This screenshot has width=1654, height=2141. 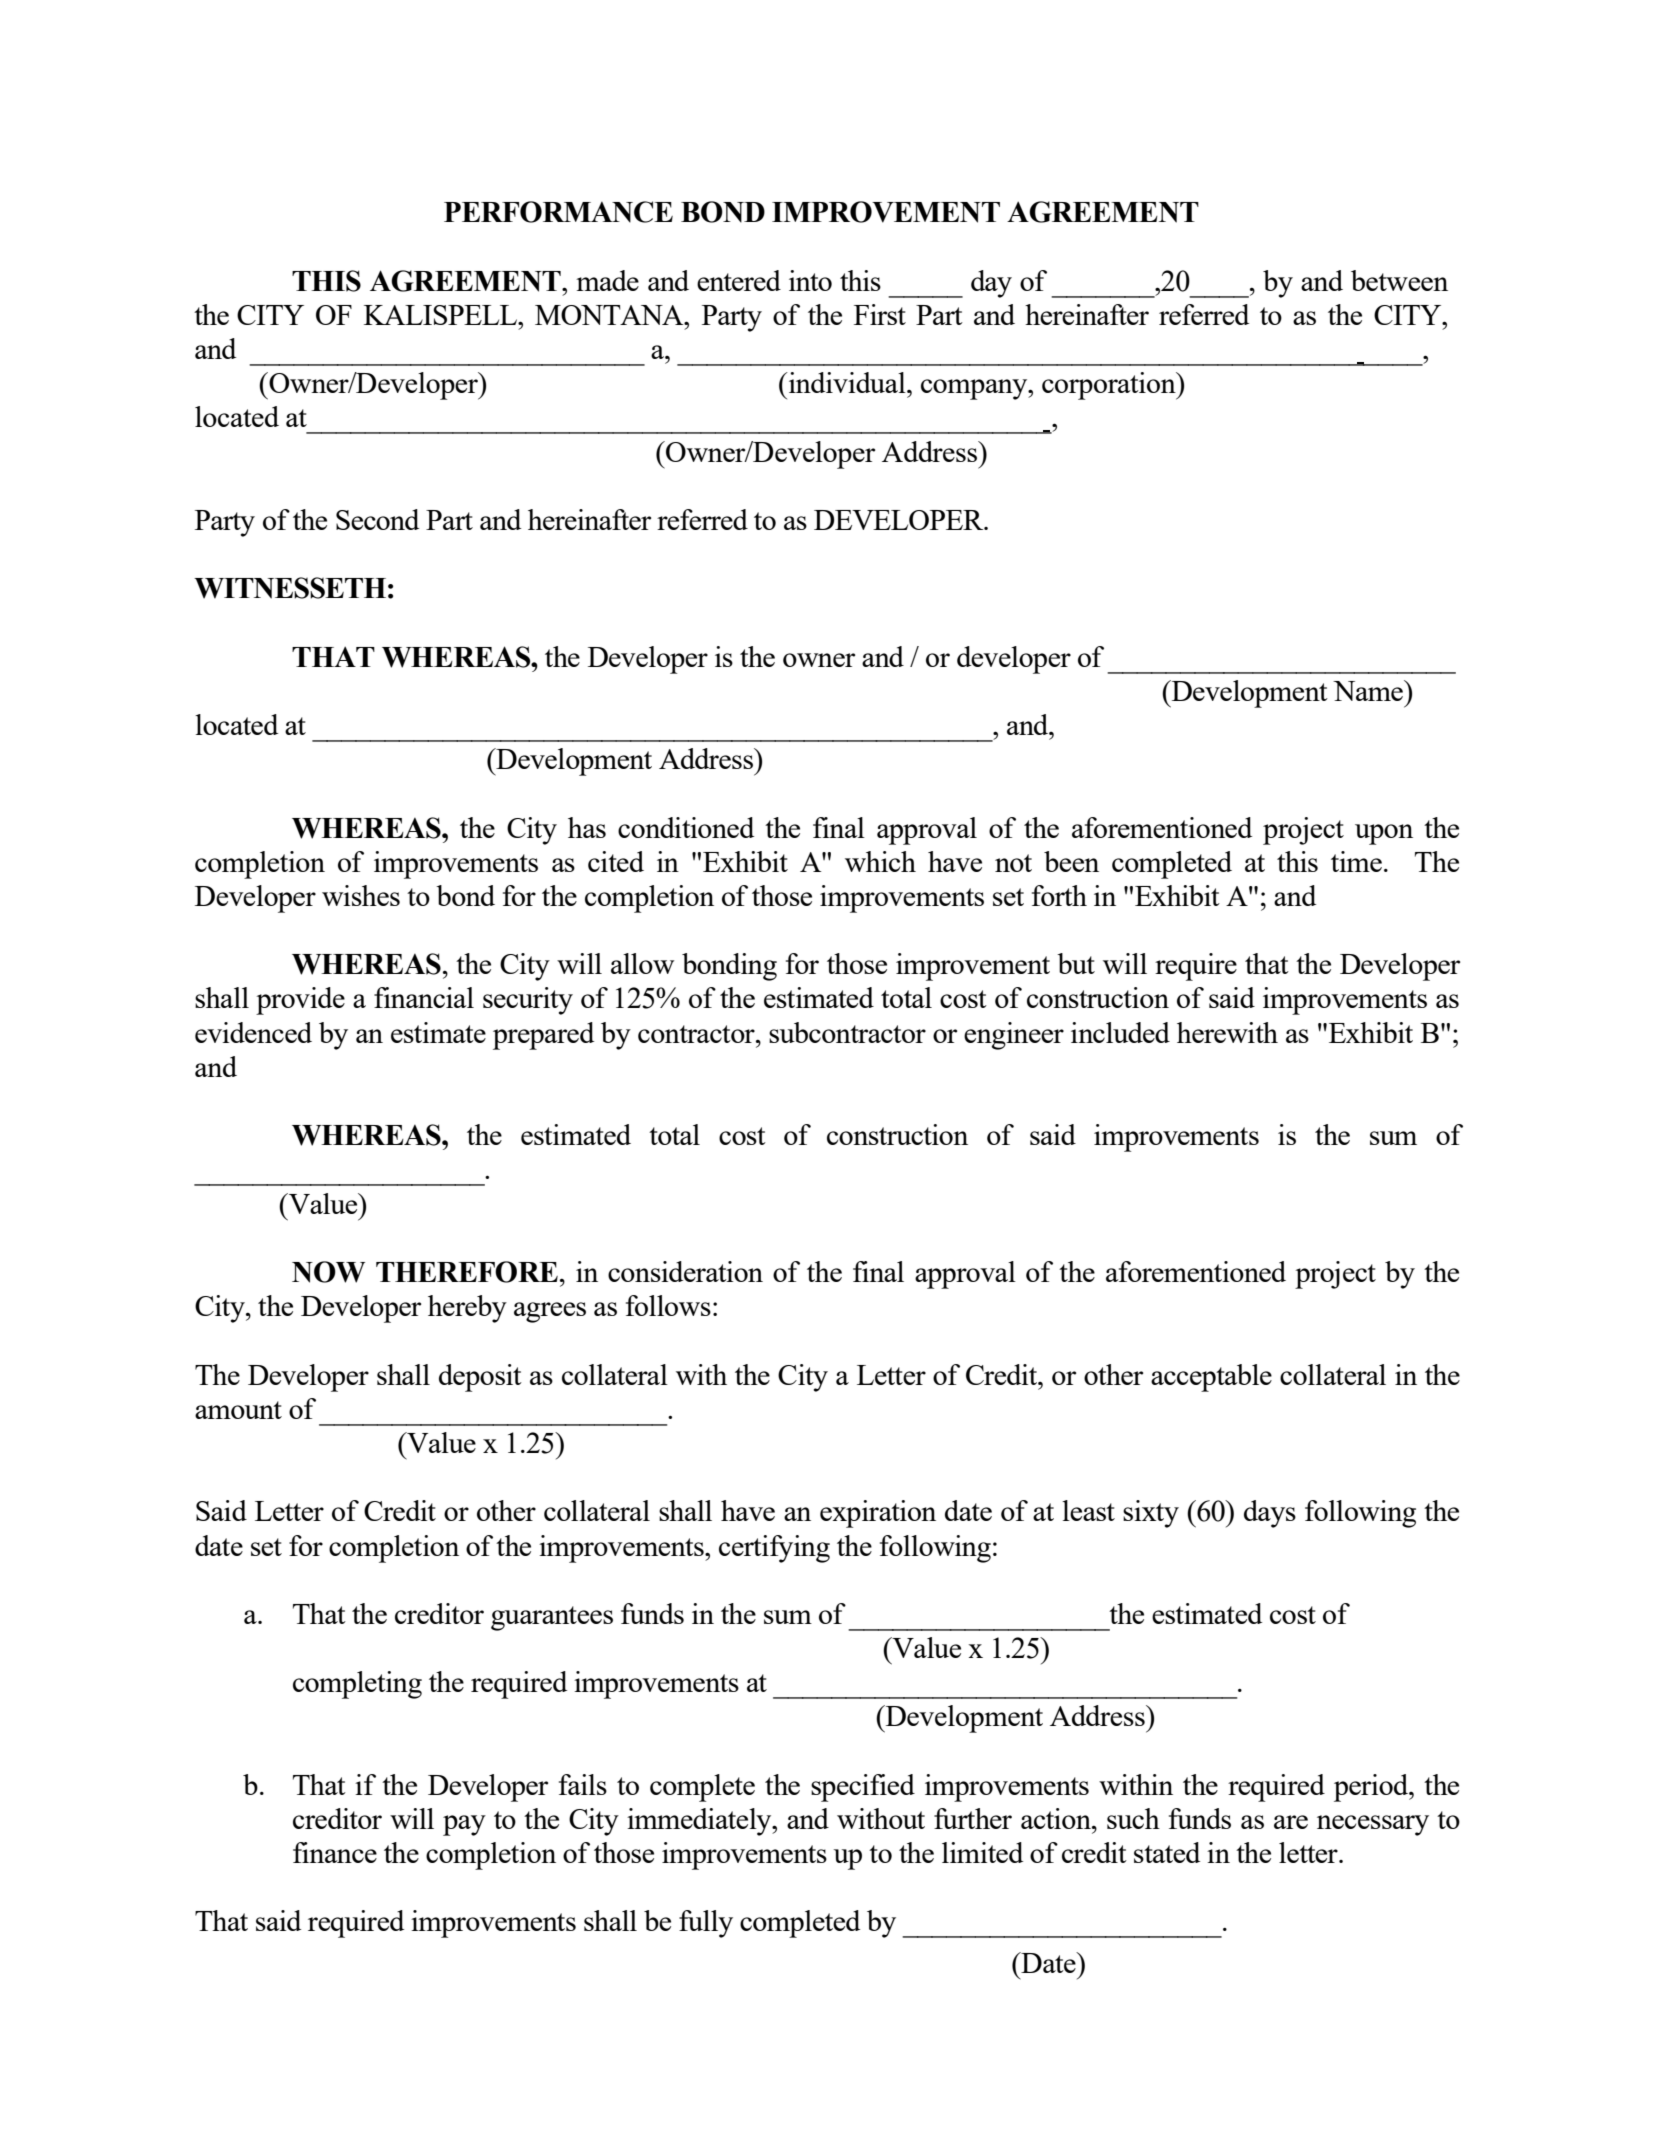 I want to click on Name, so click(x=1369, y=690).
